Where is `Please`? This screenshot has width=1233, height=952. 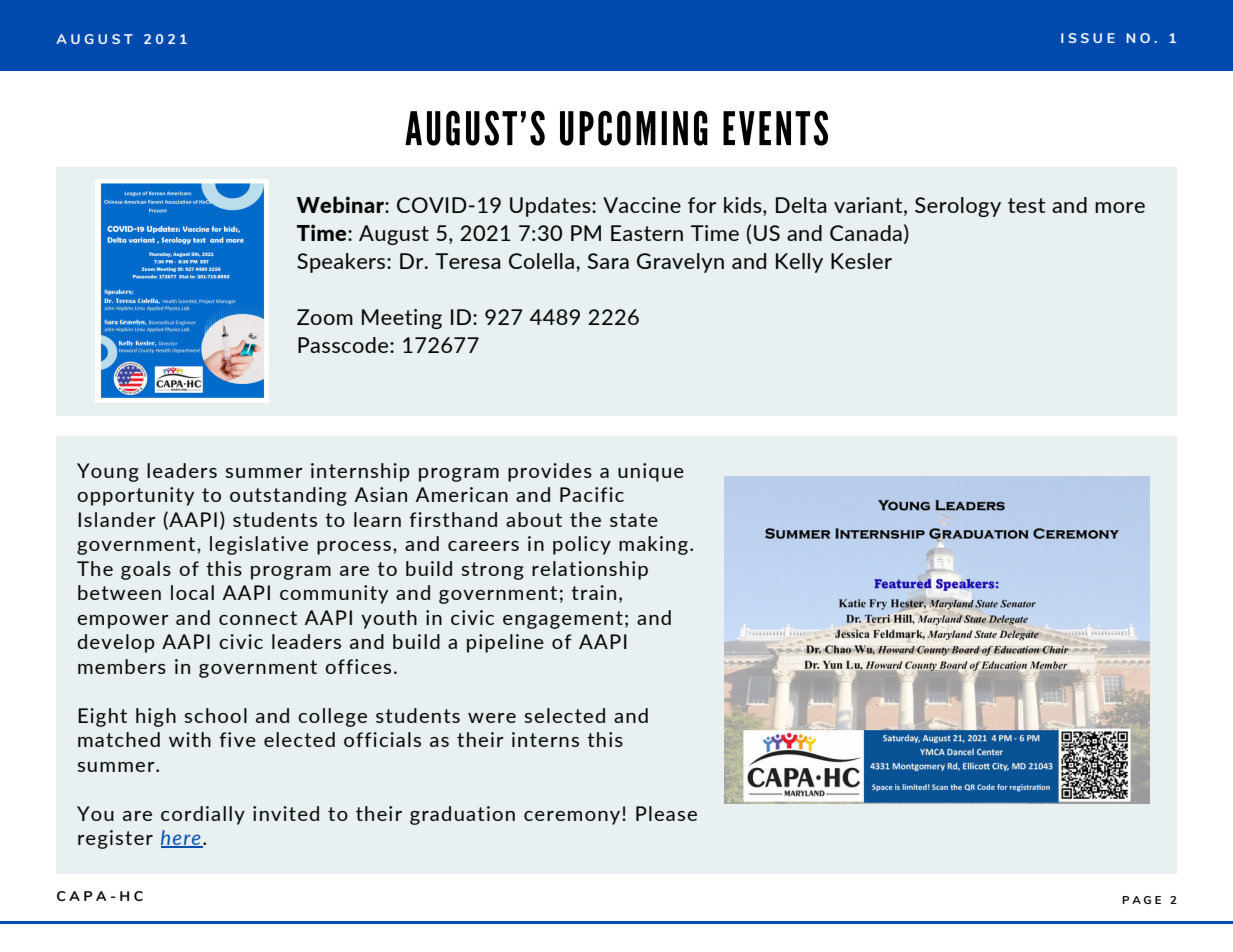
Please is located at coordinates (666, 813).
